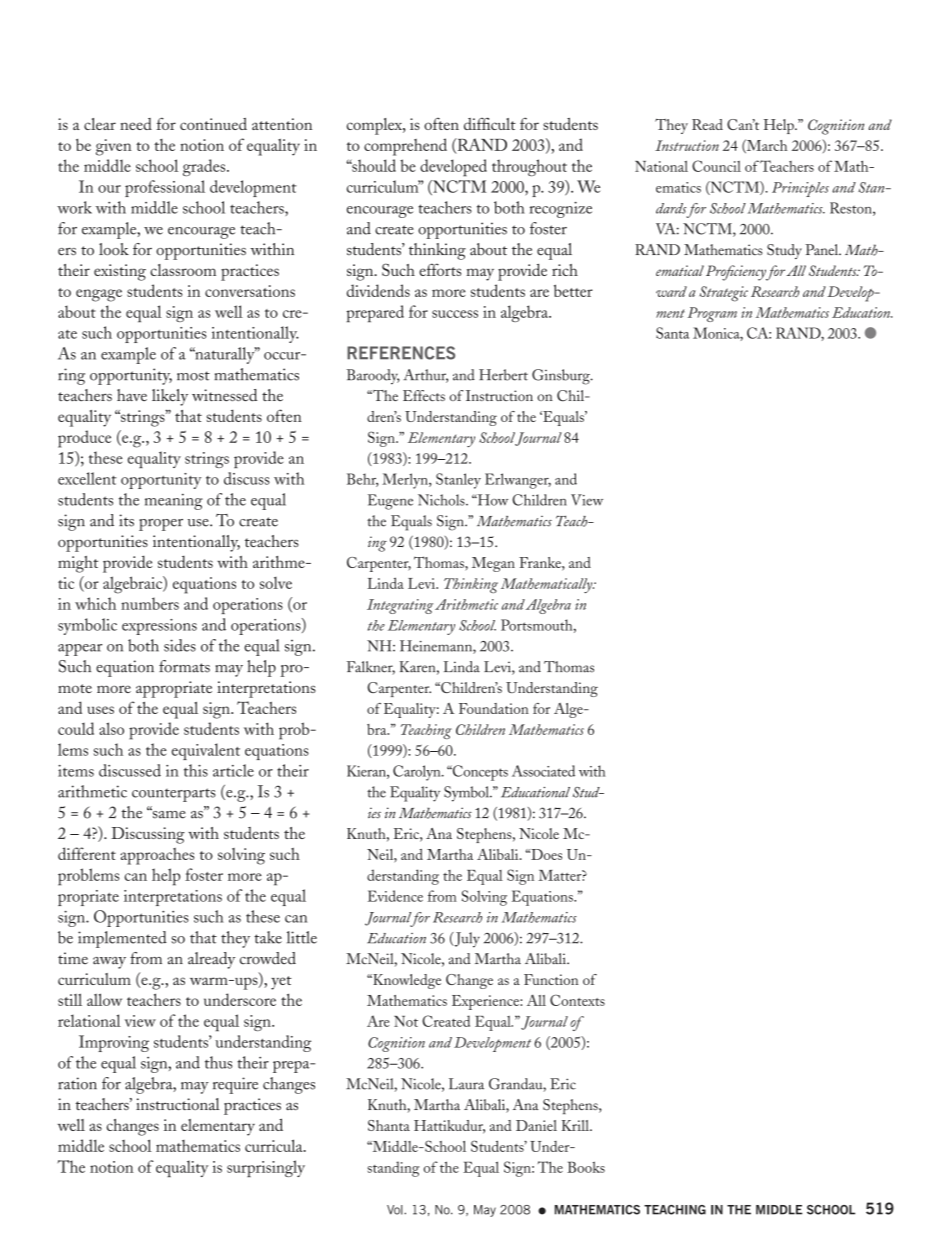  I want to click on Associated, so click(543, 771).
